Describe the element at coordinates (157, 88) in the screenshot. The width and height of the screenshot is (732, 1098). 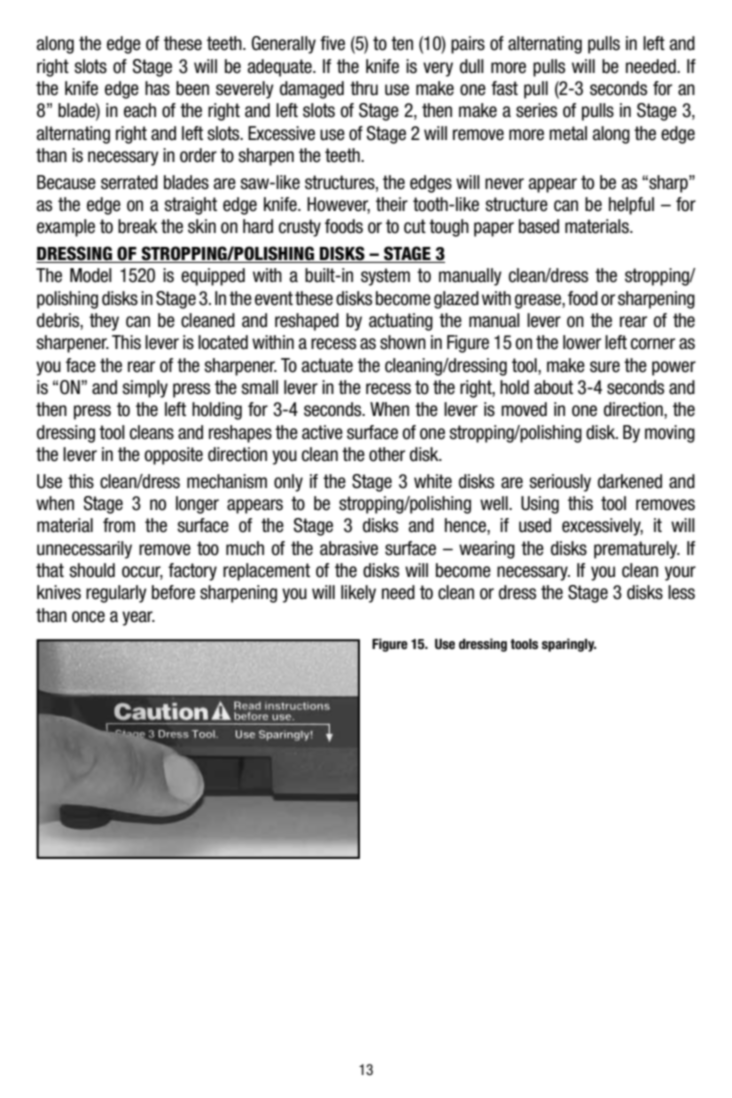
I see `has` at that location.
